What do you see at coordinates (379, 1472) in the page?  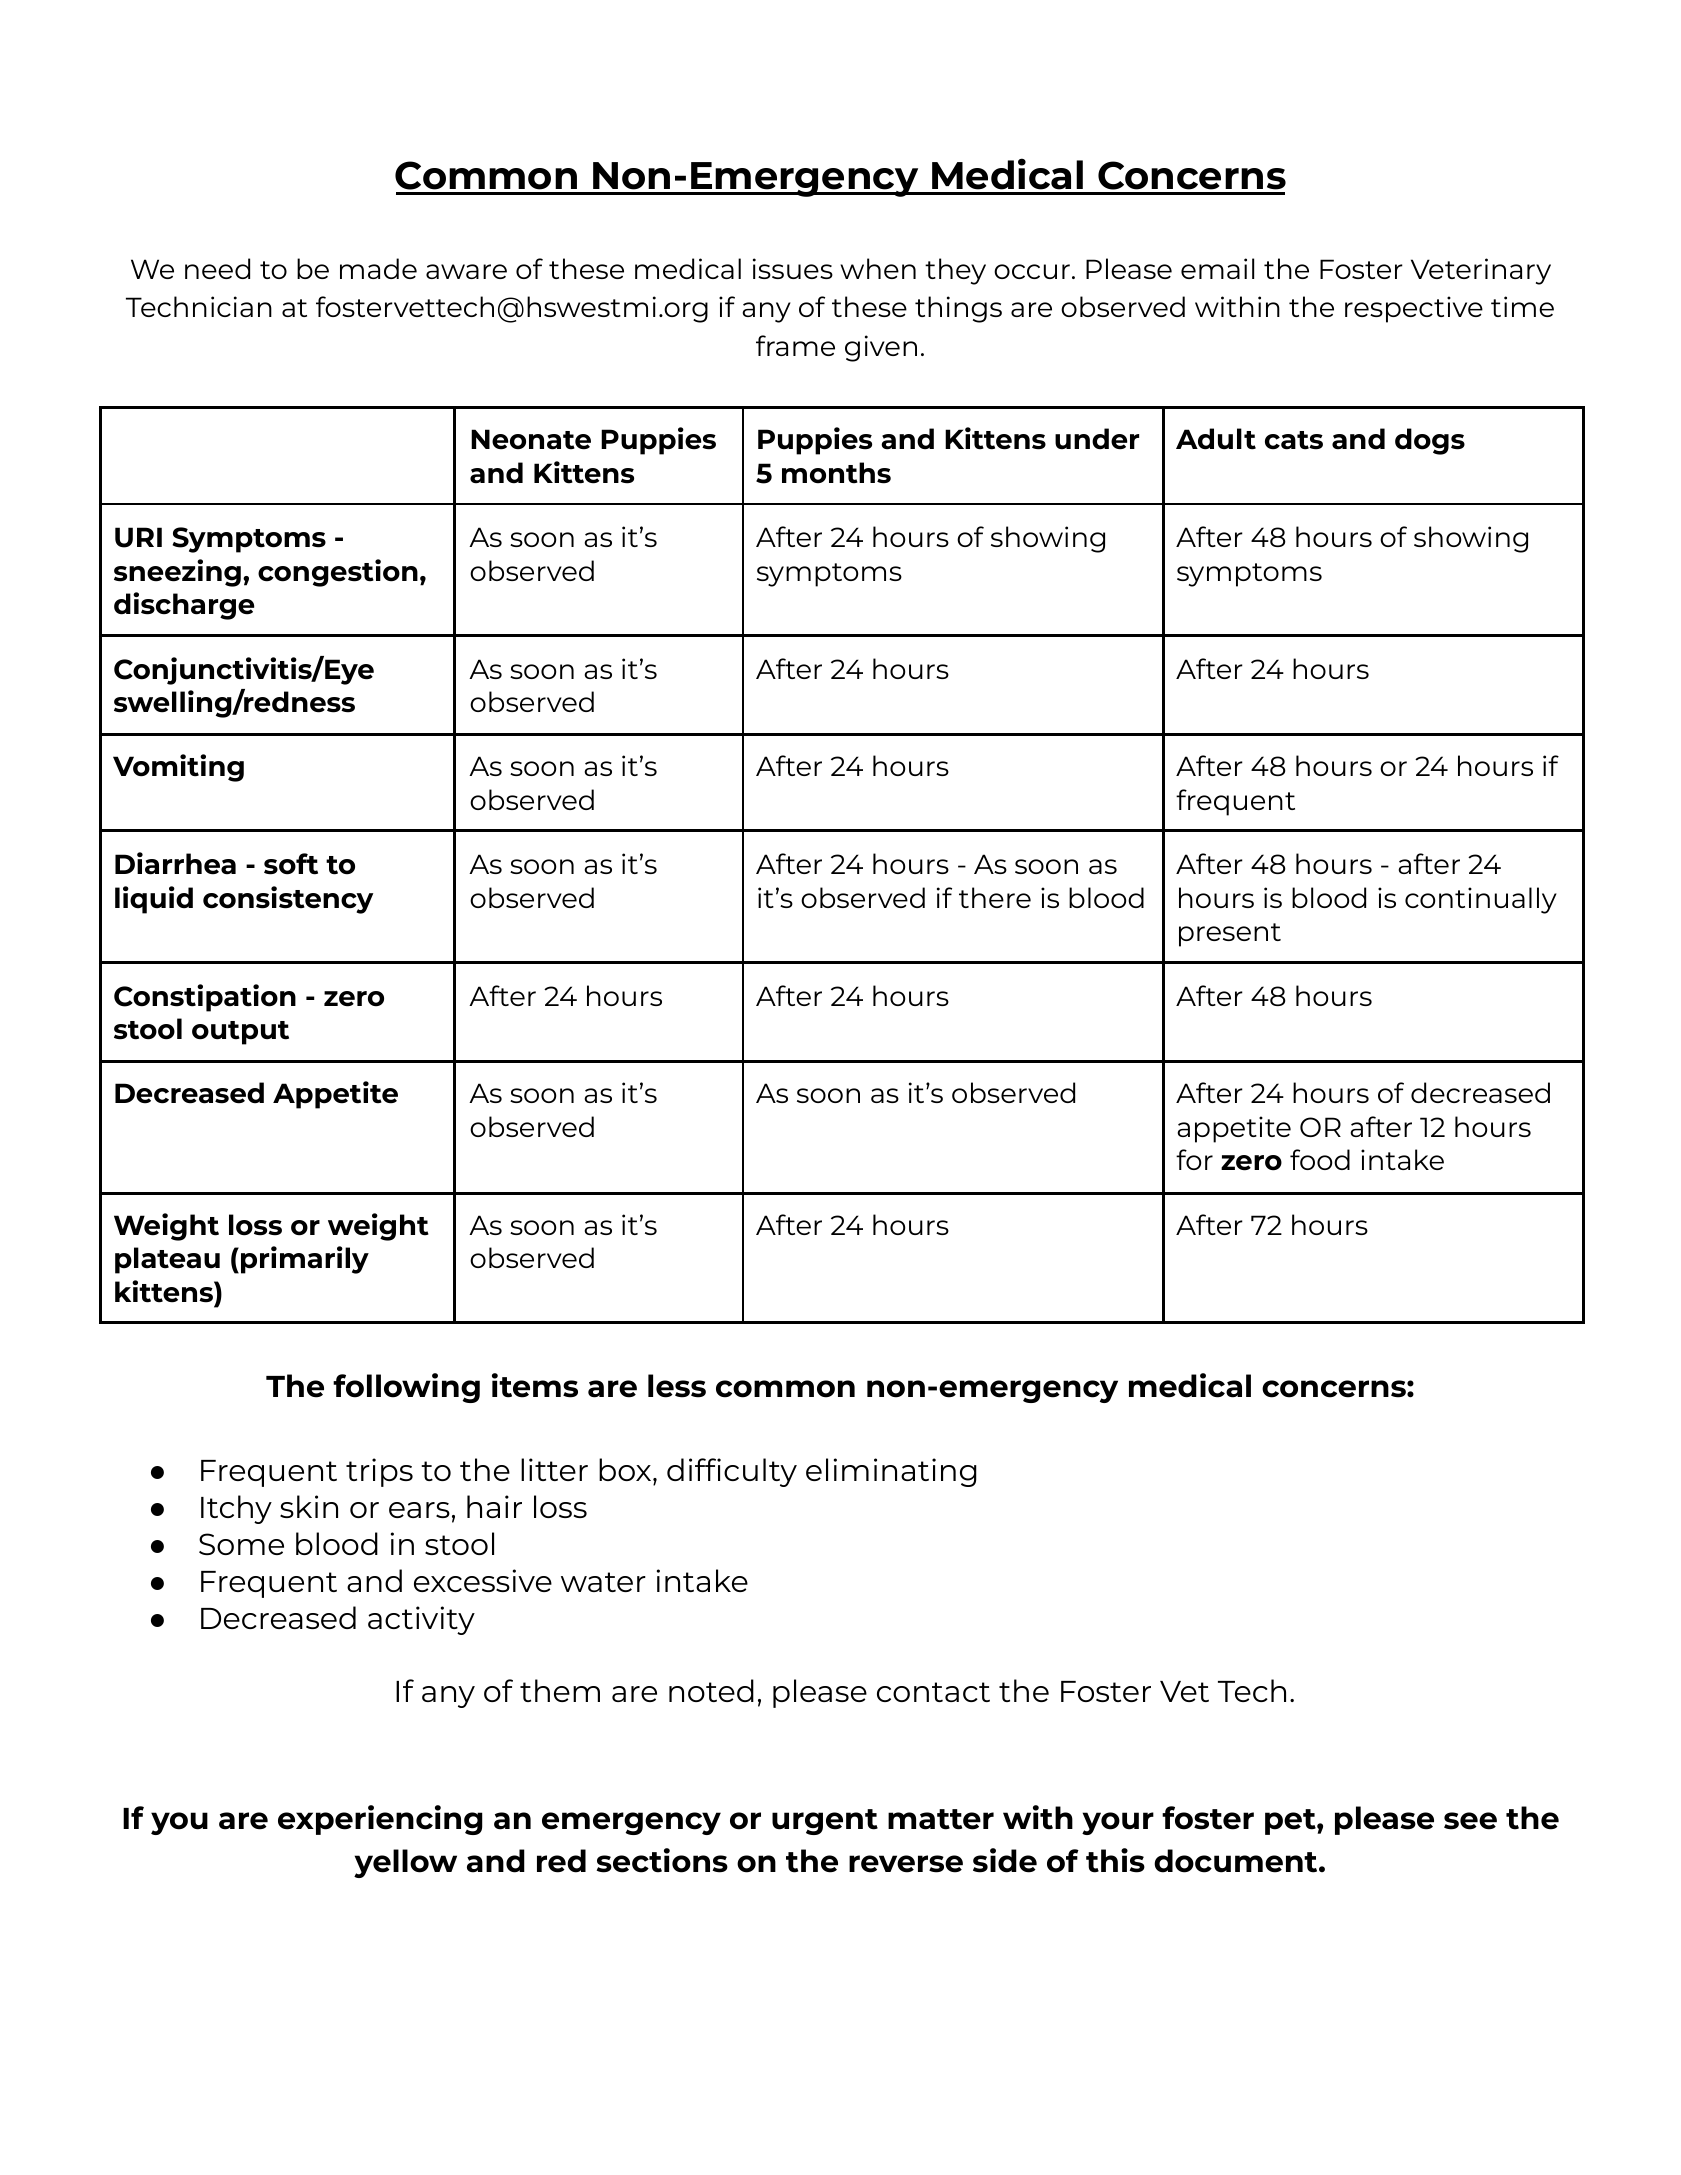 I see `trips` at bounding box center [379, 1472].
